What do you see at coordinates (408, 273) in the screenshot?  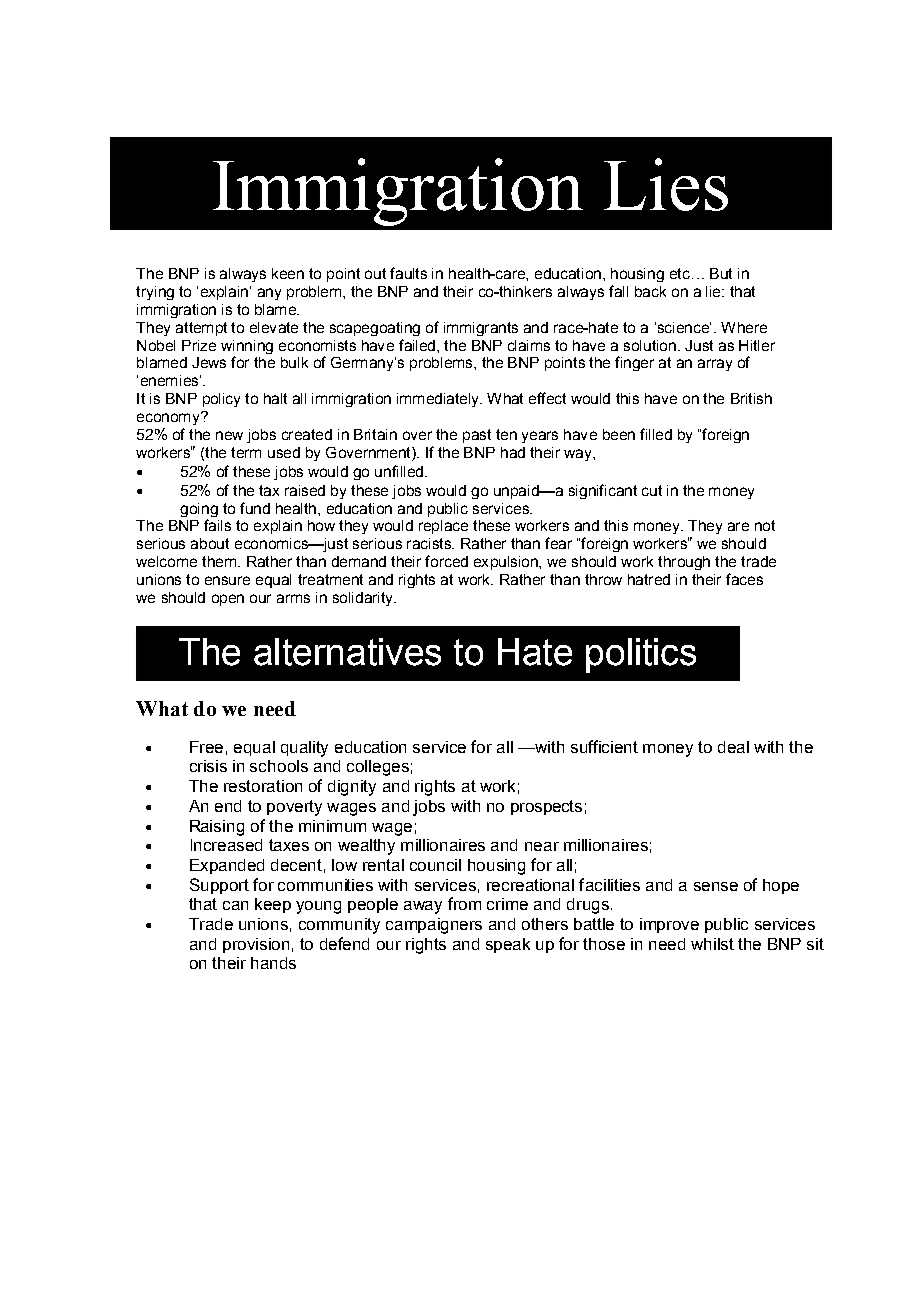 I see `faults` at bounding box center [408, 273].
